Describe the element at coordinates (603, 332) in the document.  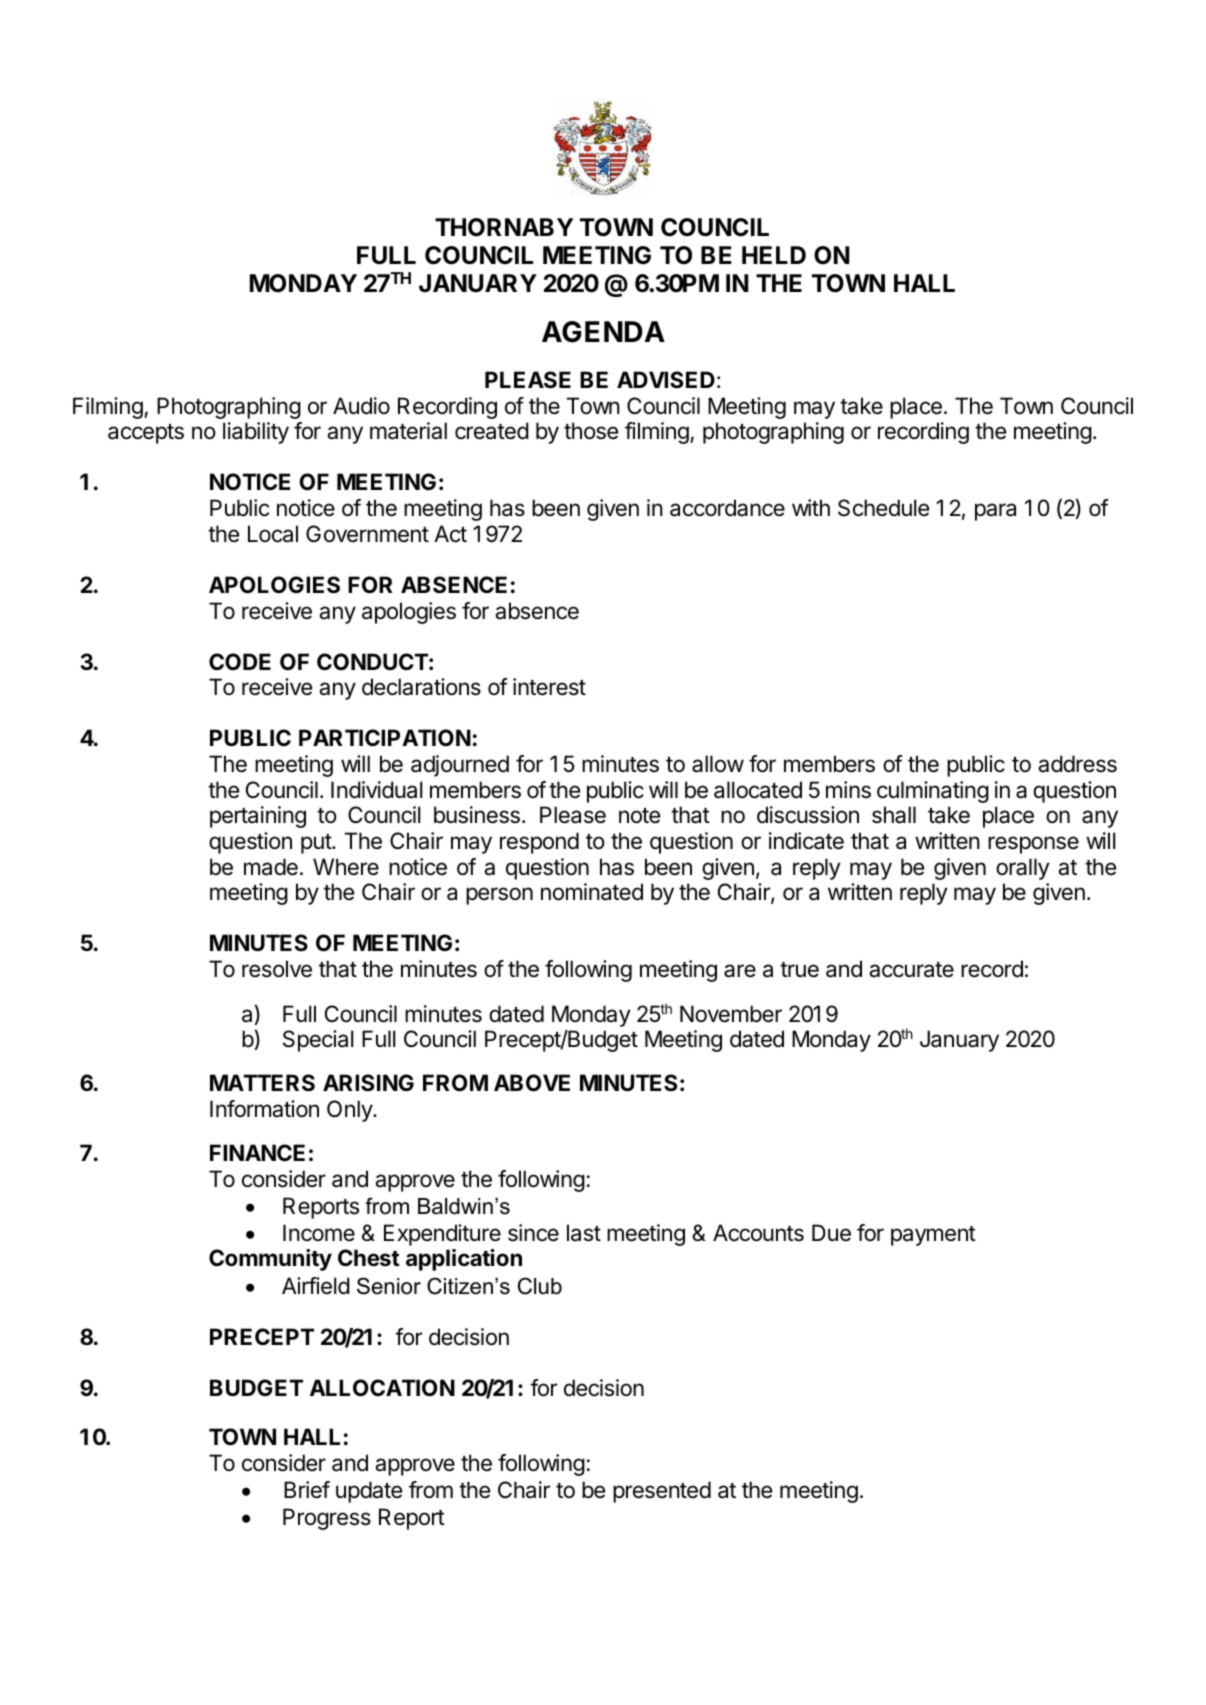
I see `AGENDA` at that location.
